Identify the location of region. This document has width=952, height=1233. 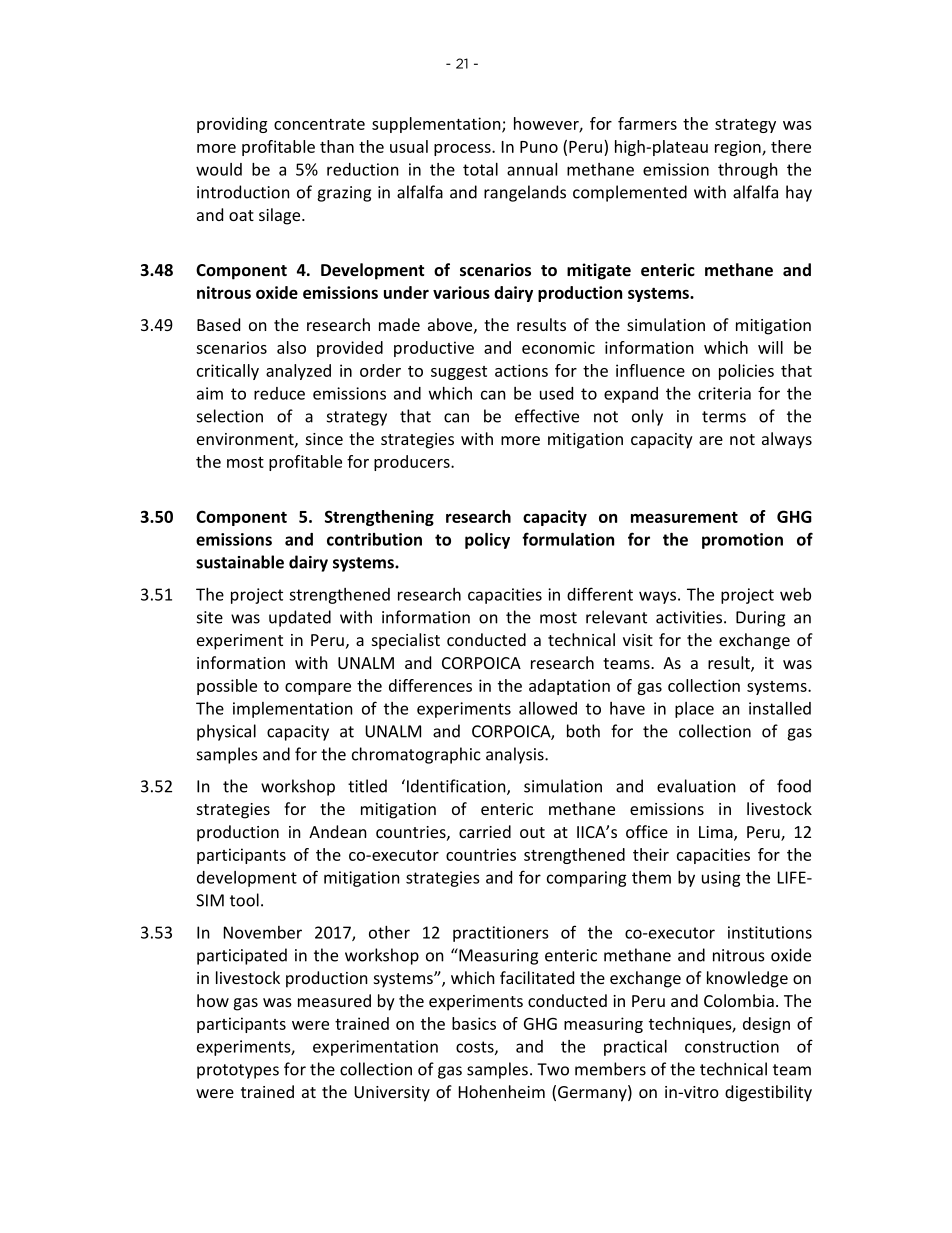
(739, 148).
